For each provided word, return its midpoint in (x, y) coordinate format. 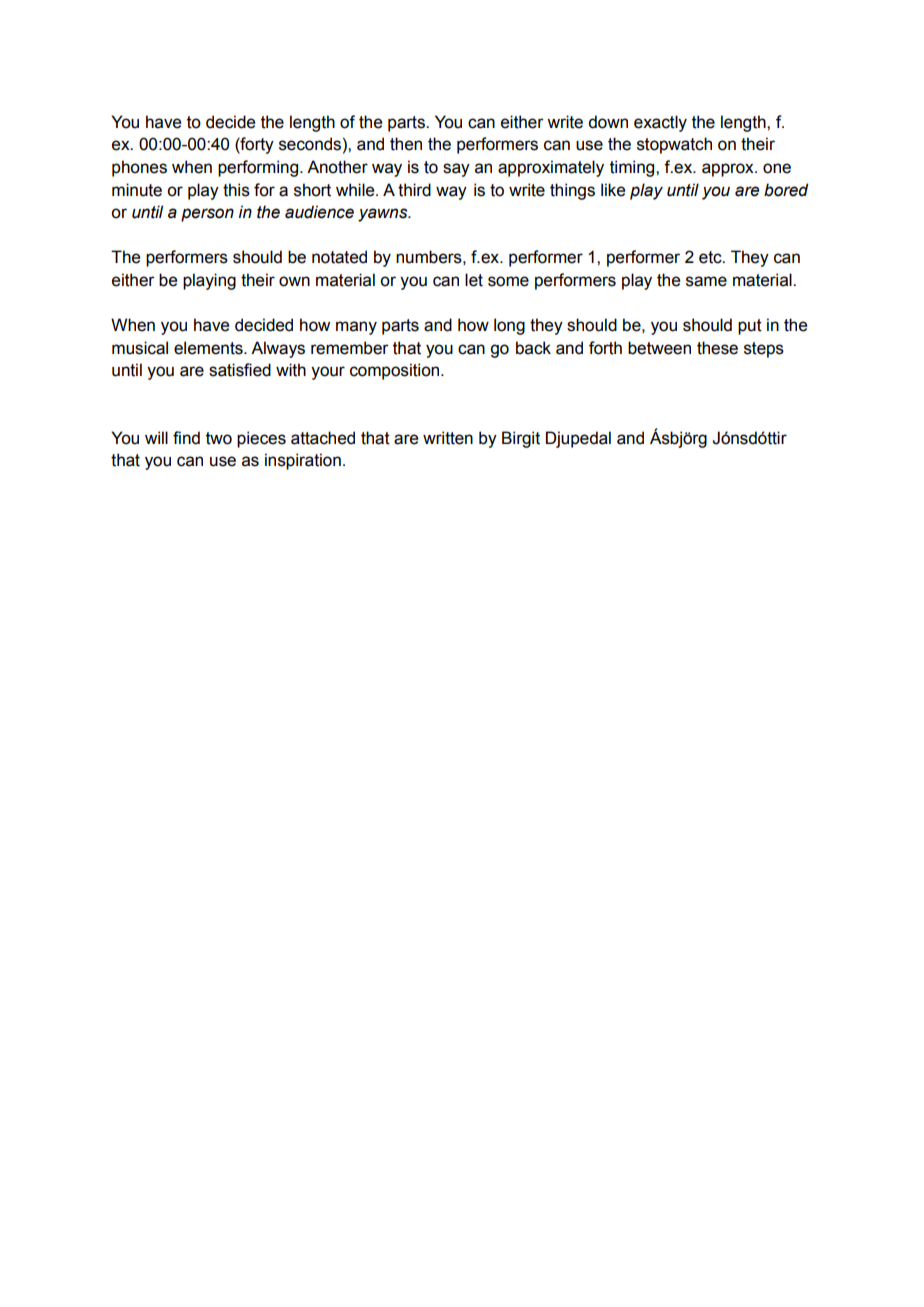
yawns (384, 215)
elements (209, 348)
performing (259, 168)
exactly (660, 123)
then (406, 144)
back (533, 348)
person (207, 215)
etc (711, 257)
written (448, 438)
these (717, 348)
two (219, 438)
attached (323, 438)
